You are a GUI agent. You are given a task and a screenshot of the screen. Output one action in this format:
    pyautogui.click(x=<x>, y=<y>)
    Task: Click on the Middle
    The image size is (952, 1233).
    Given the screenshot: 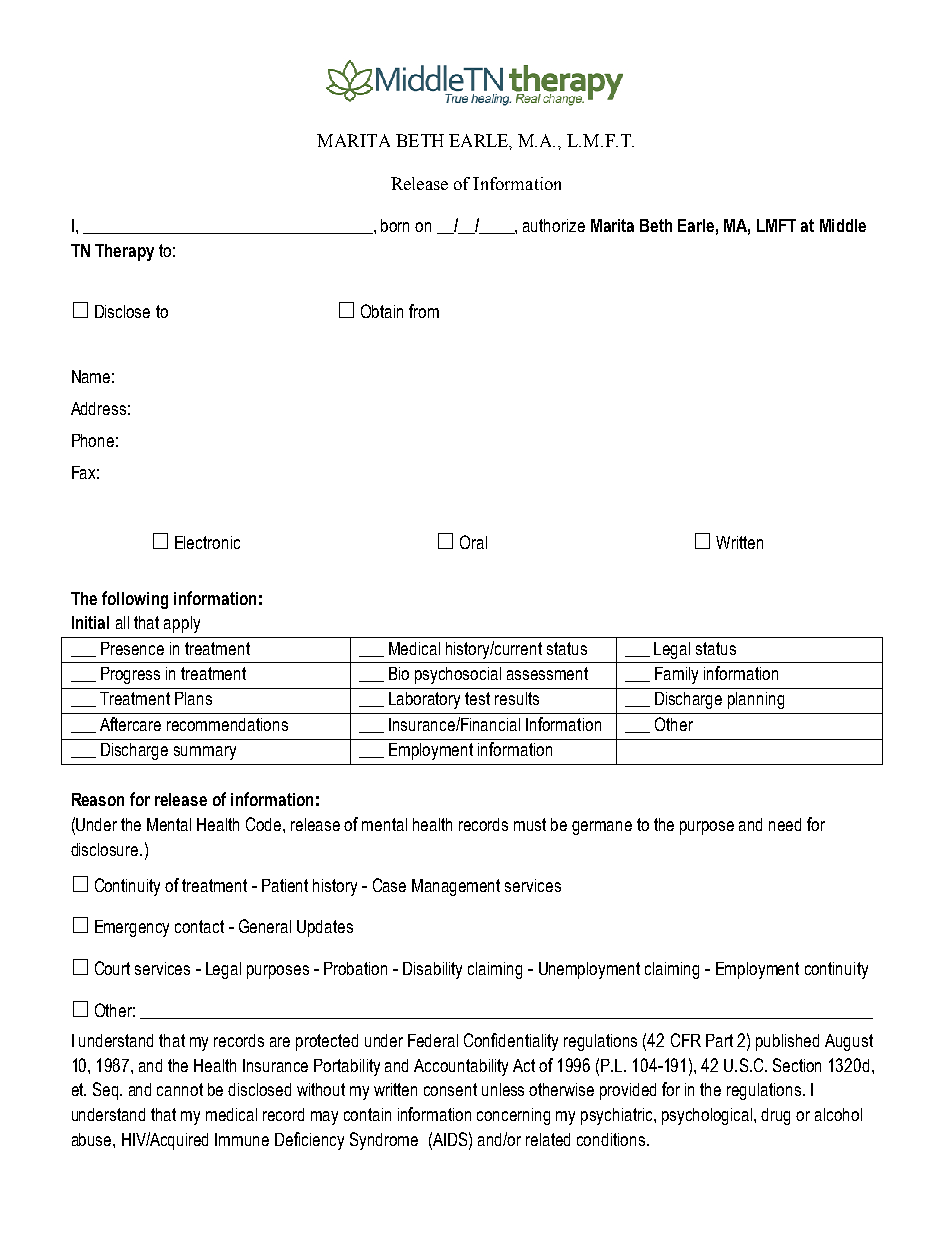 What is the action you would take?
    pyautogui.click(x=843, y=225)
